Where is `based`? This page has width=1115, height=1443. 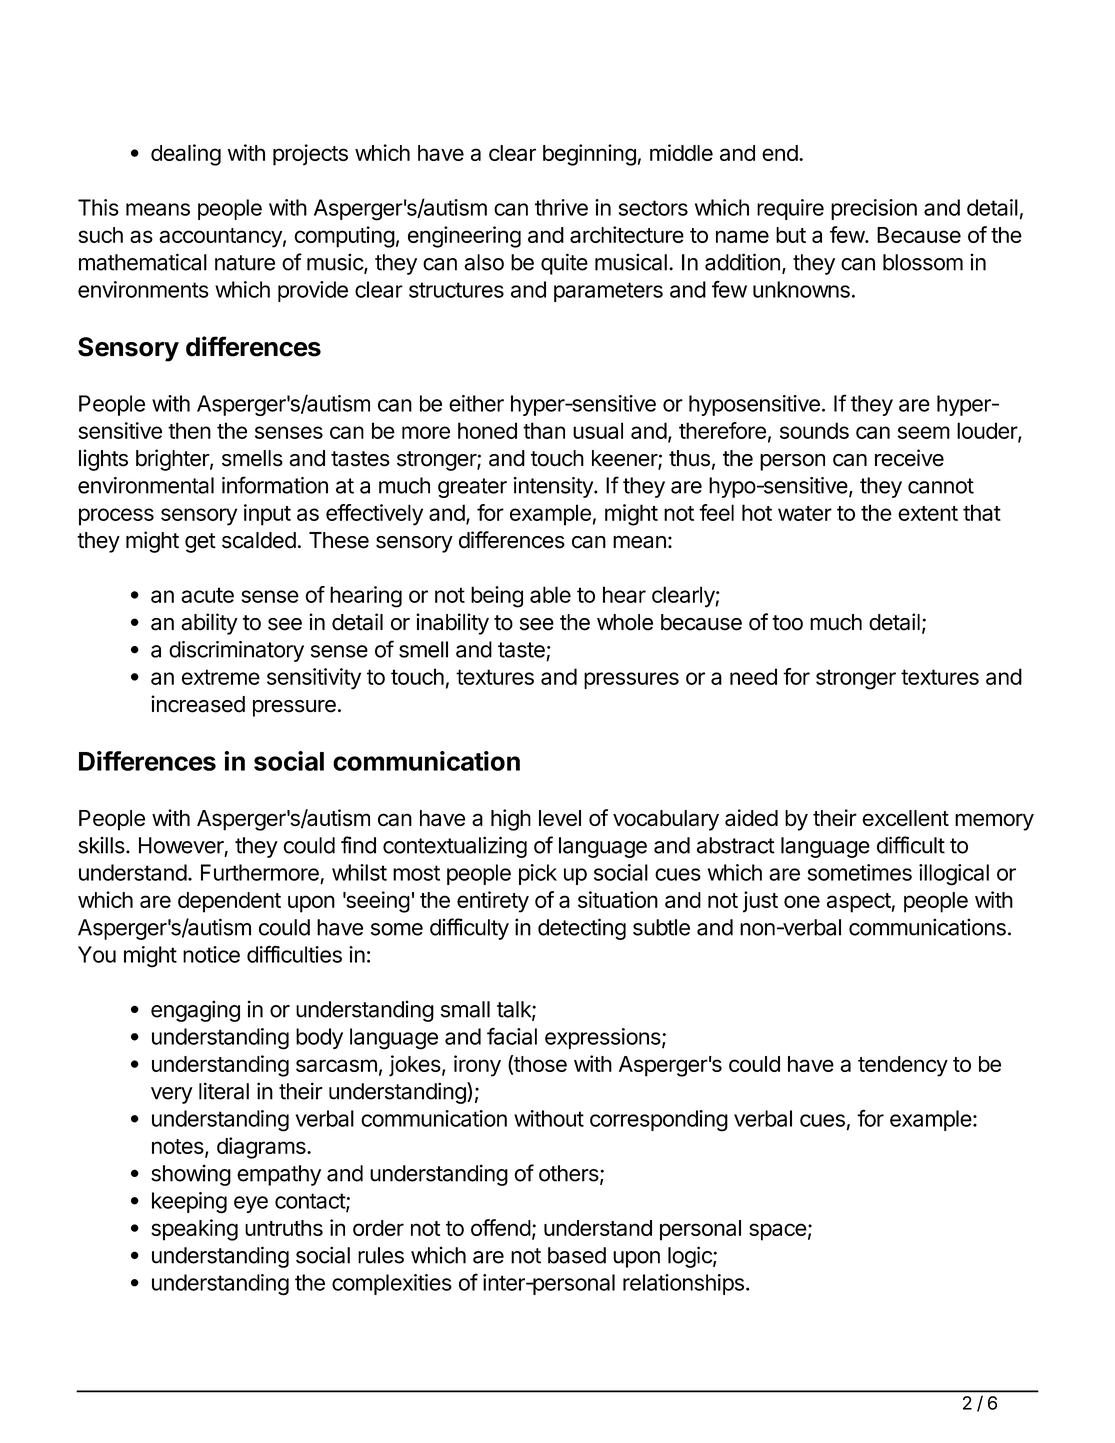
based is located at coordinates (577, 1255).
